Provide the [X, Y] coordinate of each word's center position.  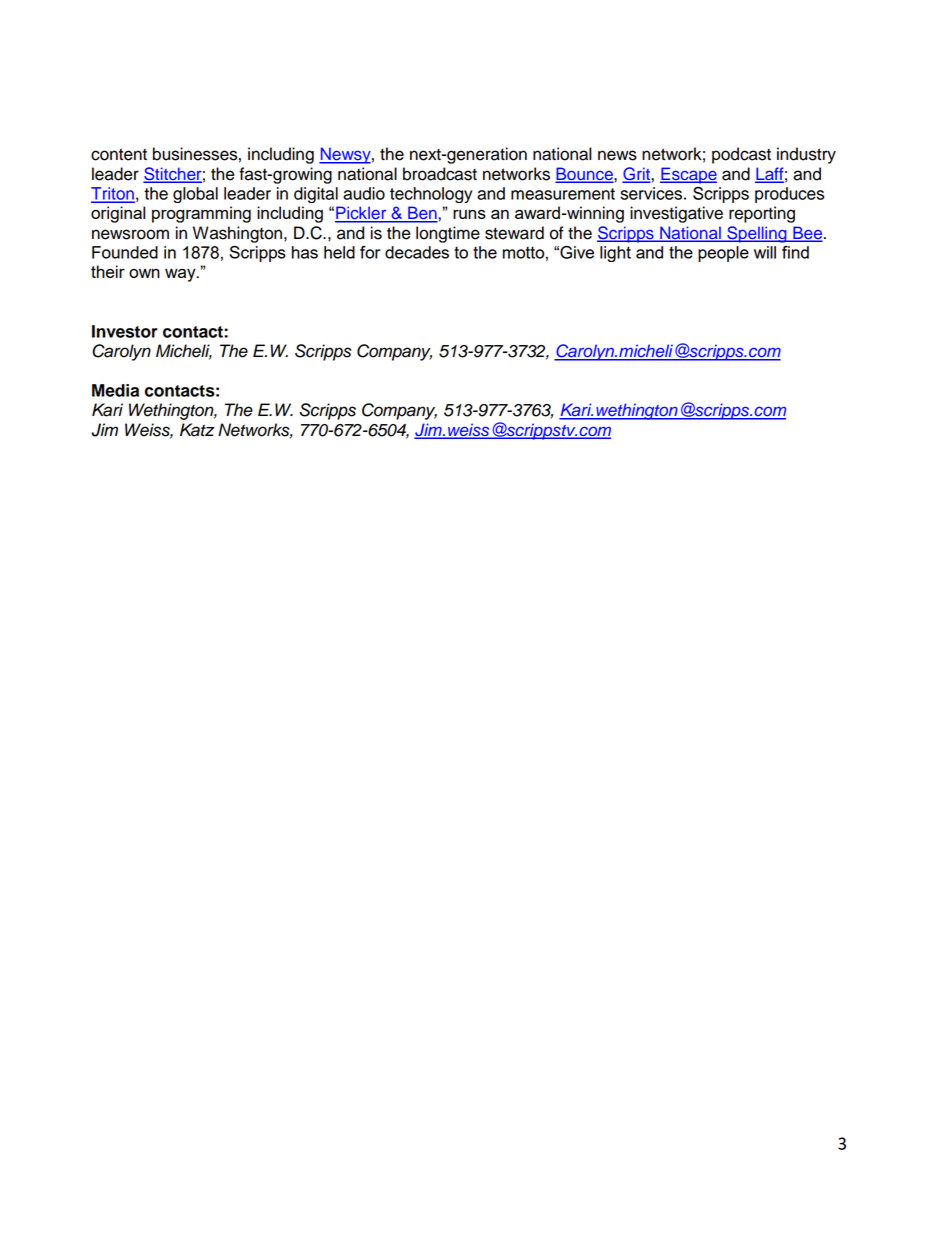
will [765, 252]
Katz [197, 430]
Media [115, 390]
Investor [125, 331]
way [181, 275]
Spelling [757, 234]
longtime [448, 234]
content [119, 154]
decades [417, 252]
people [723, 254]
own [144, 273]
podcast [741, 155]
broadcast [440, 174]
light [615, 254]
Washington [237, 234]
